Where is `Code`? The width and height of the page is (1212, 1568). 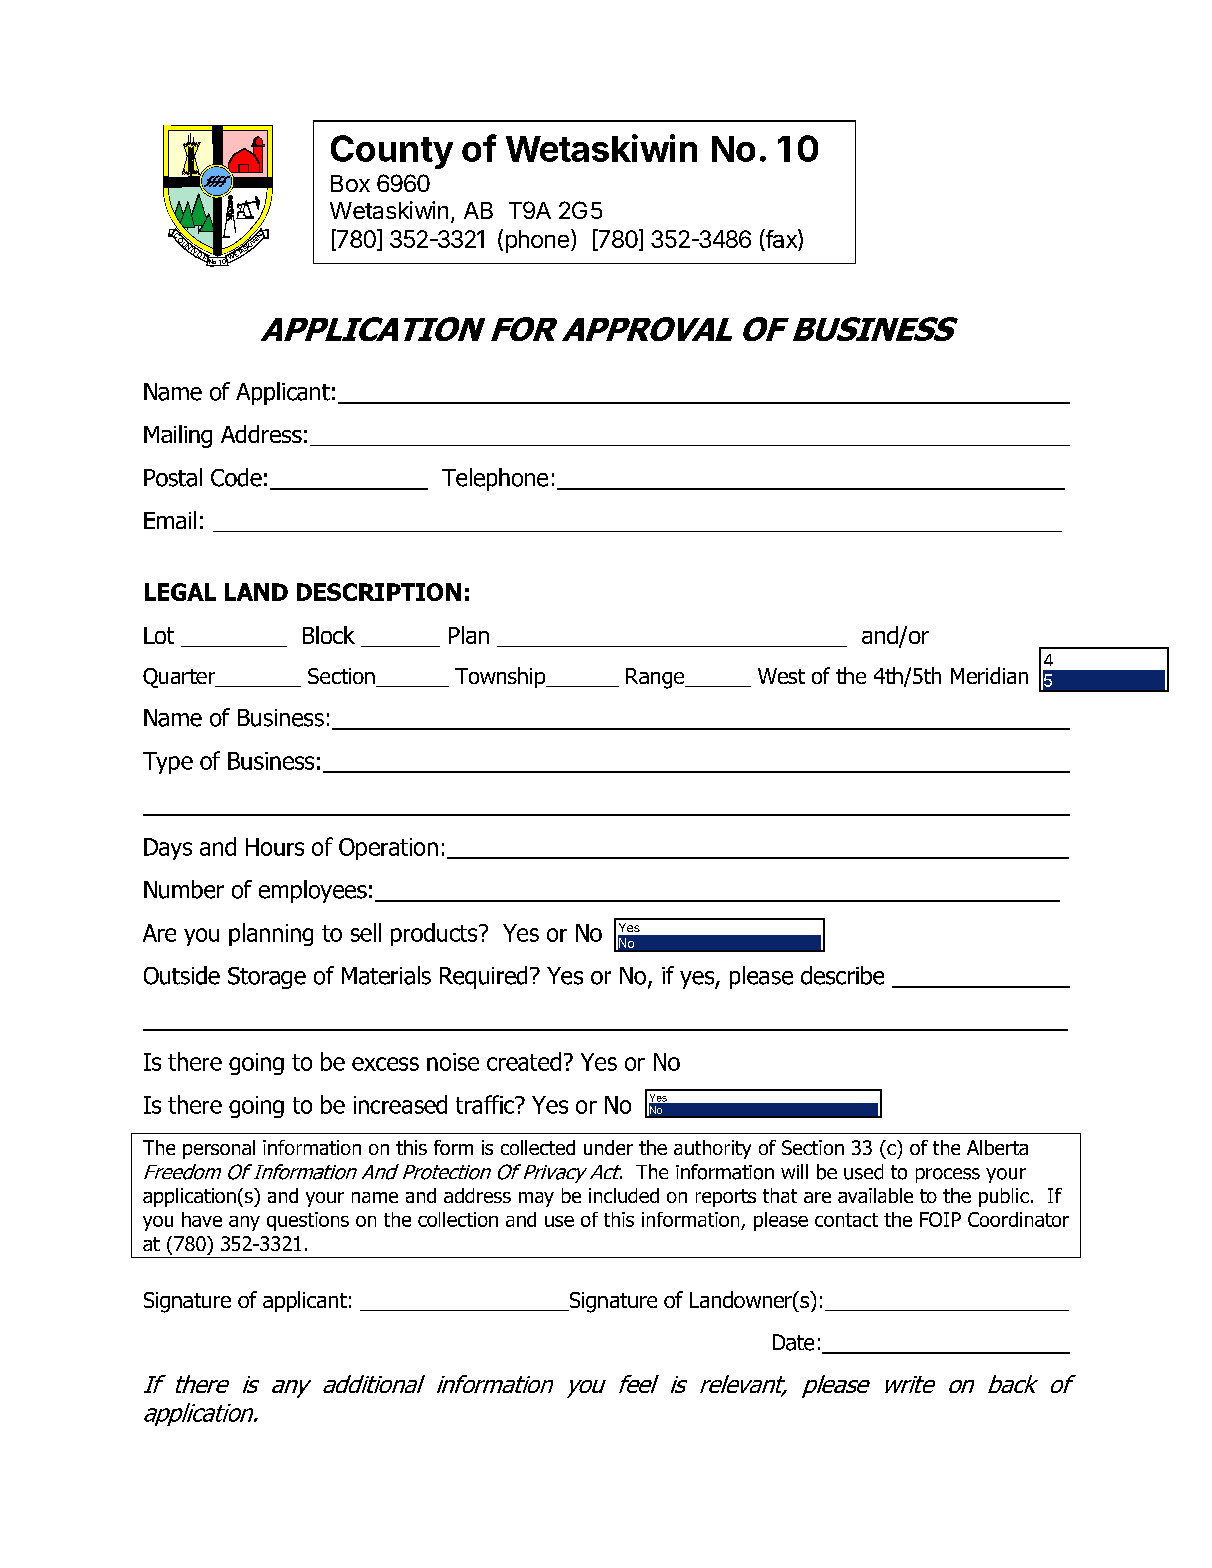
Code is located at coordinates (236, 477).
